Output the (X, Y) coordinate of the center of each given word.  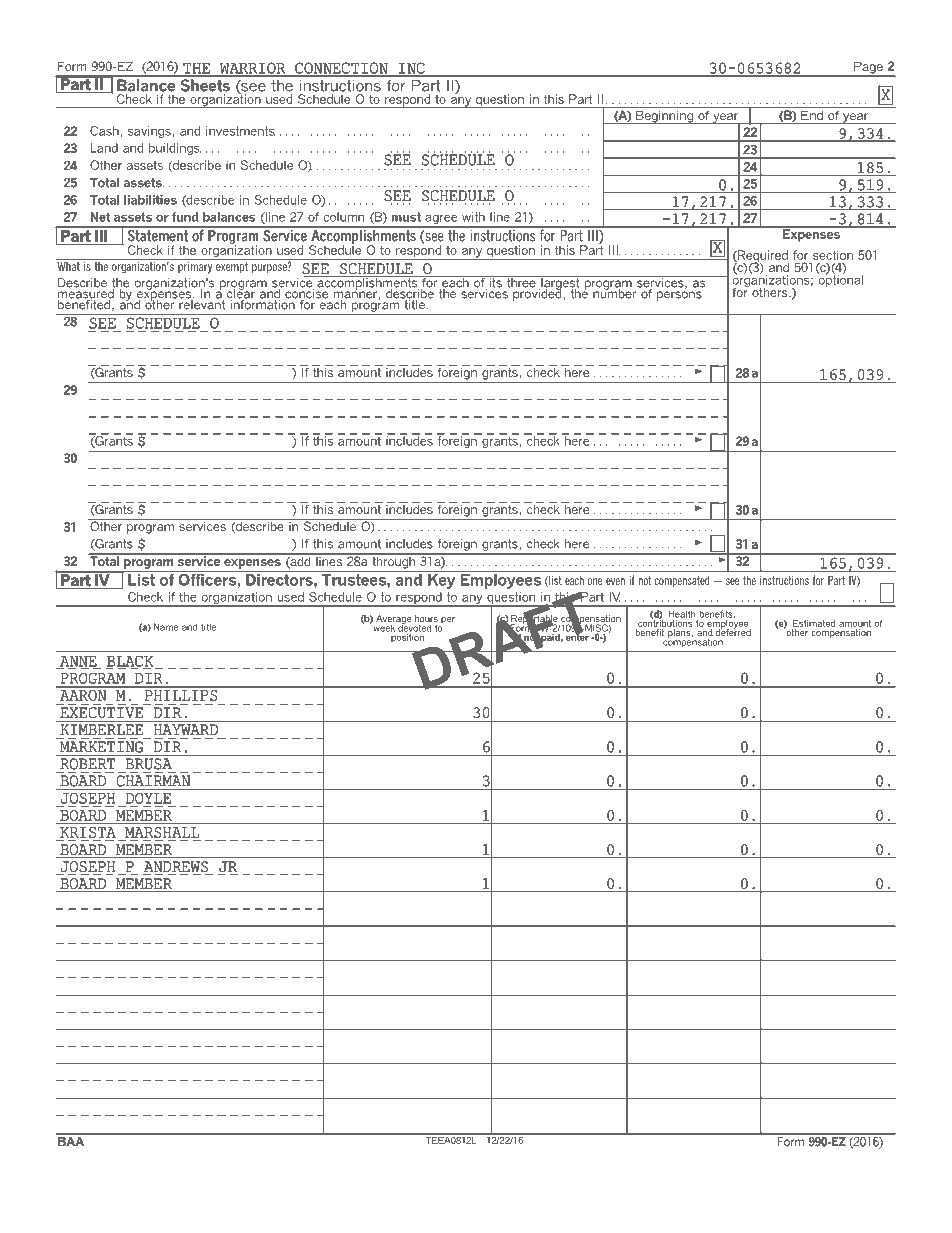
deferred (733, 631)
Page (868, 69)
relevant (202, 303)
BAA (71, 1140)
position (408, 637)
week (383, 627)
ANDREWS (176, 868)
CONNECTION (341, 69)
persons (679, 296)
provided (537, 293)
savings (150, 132)
